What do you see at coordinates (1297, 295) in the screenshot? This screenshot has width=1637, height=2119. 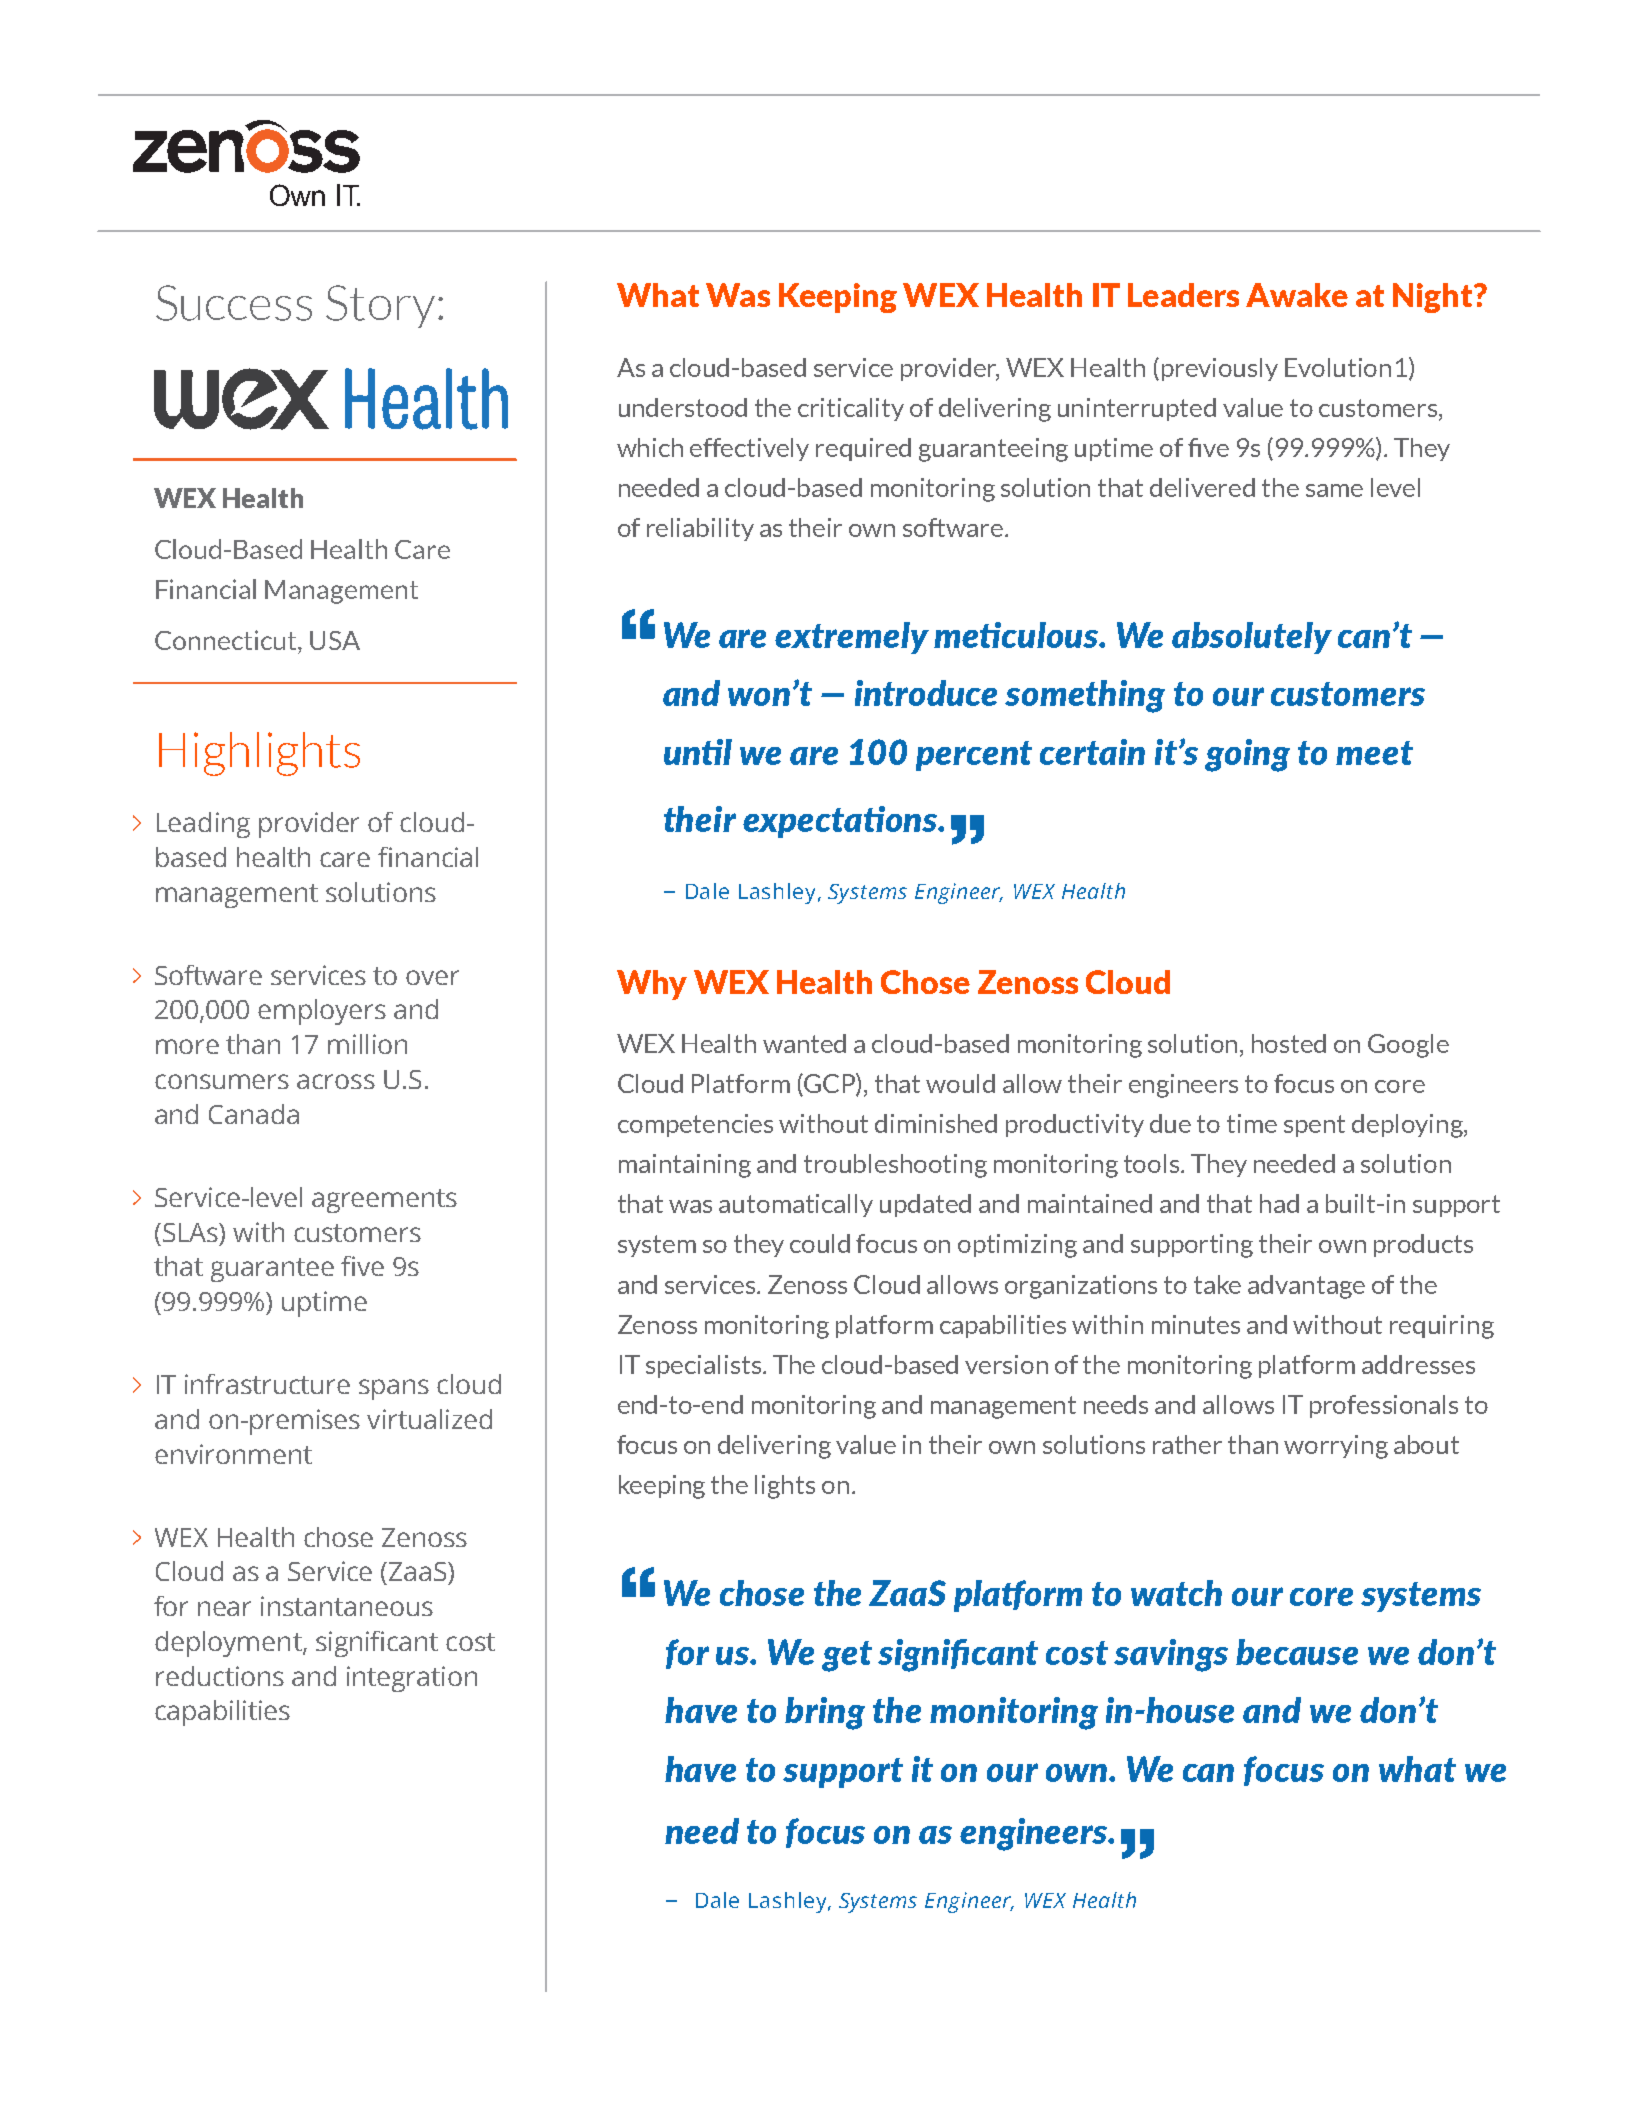 I see `Awake` at bounding box center [1297, 295].
